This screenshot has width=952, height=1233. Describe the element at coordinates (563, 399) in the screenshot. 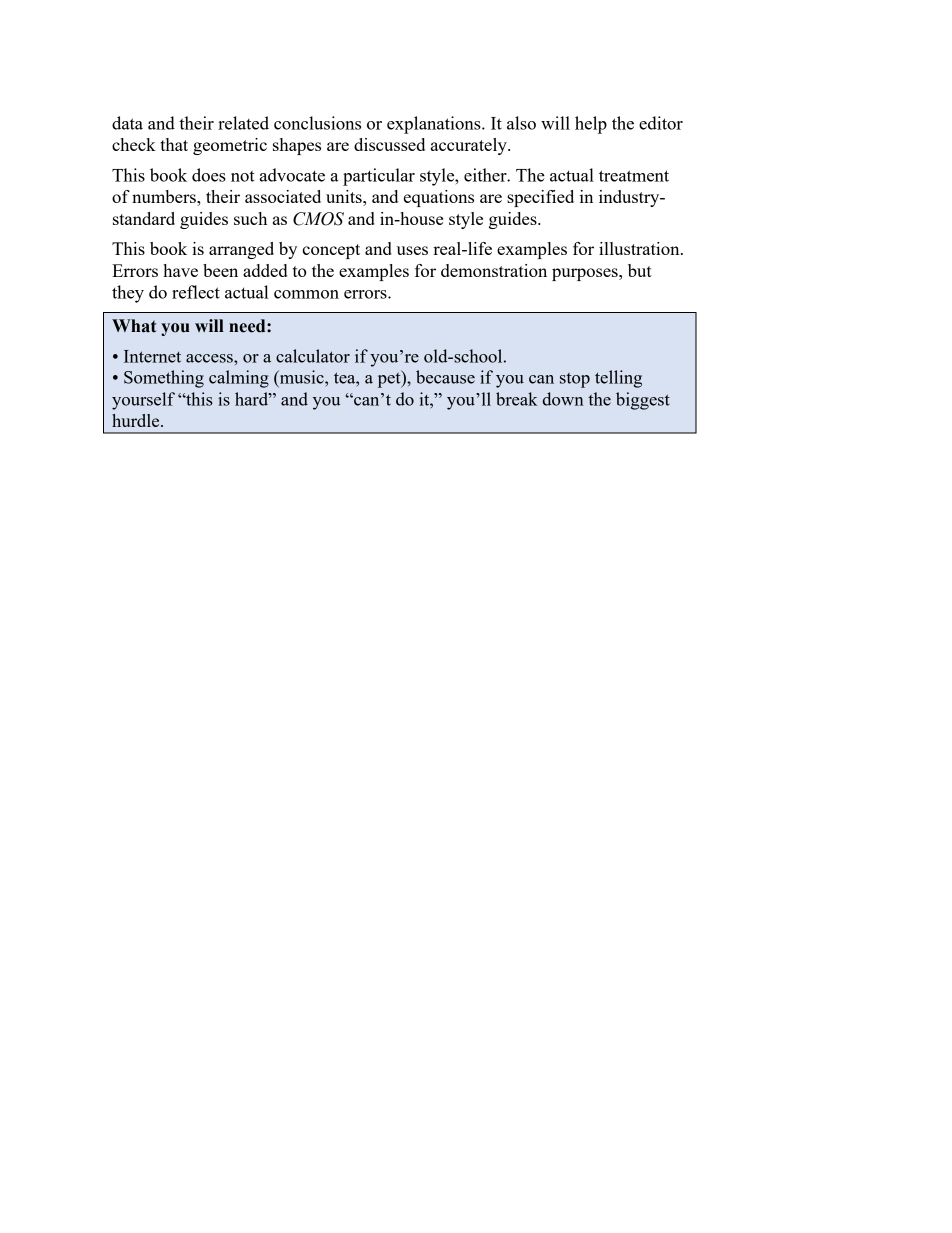

I see `down` at that location.
